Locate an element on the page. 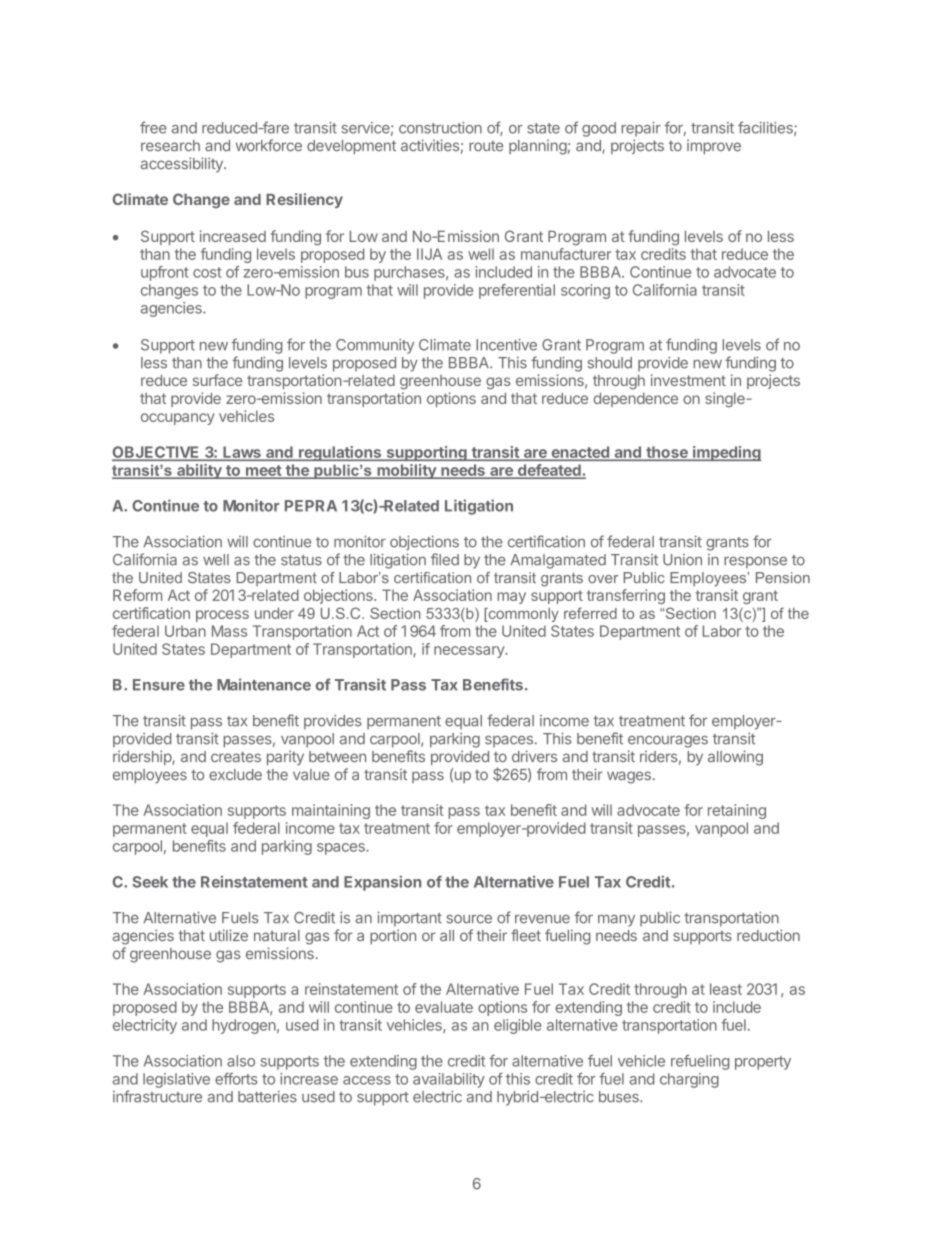 The image size is (952, 1233). improve is located at coordinates (714, 146).
